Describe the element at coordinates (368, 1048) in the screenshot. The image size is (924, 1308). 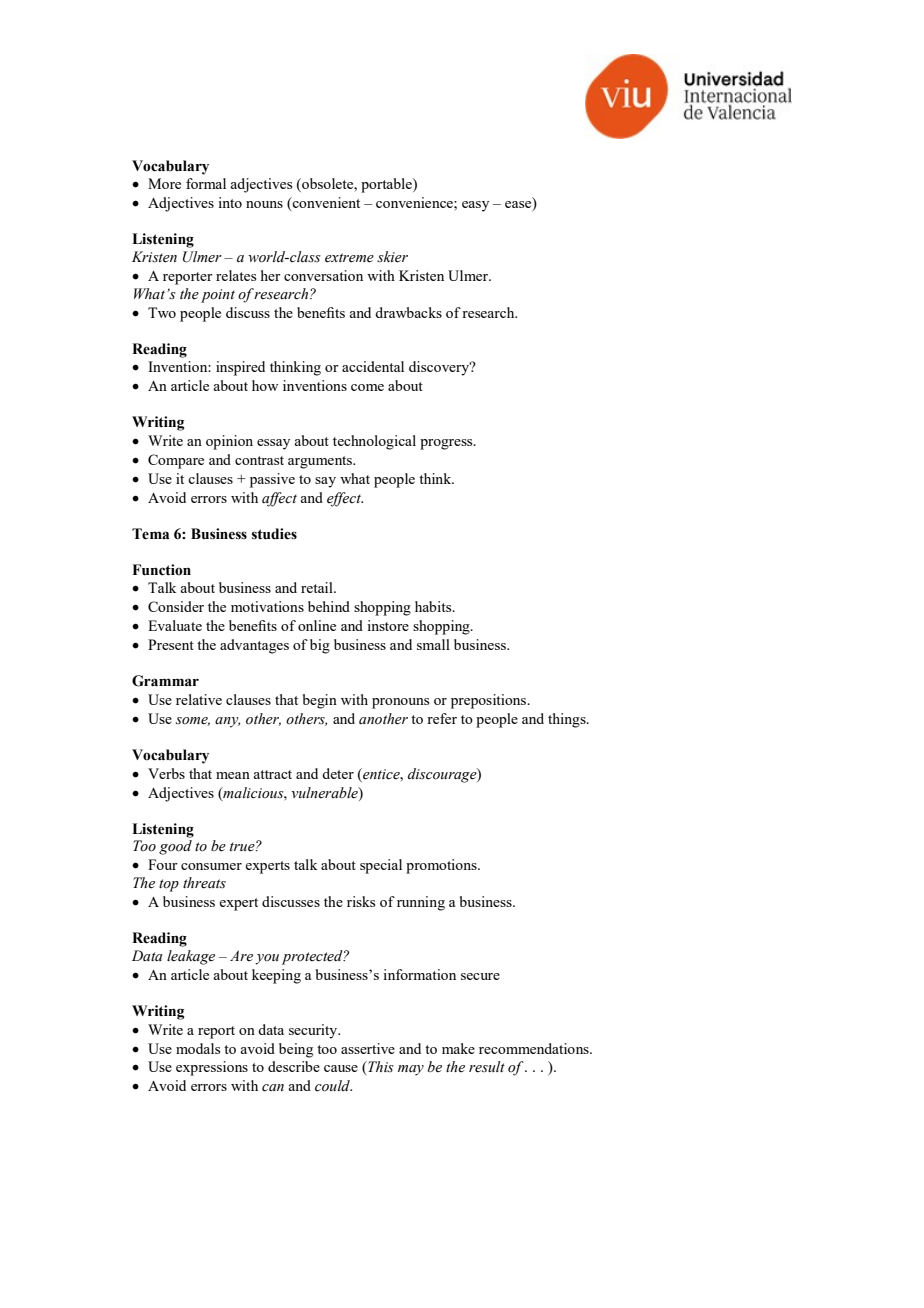
I see `assertive` at that location.
